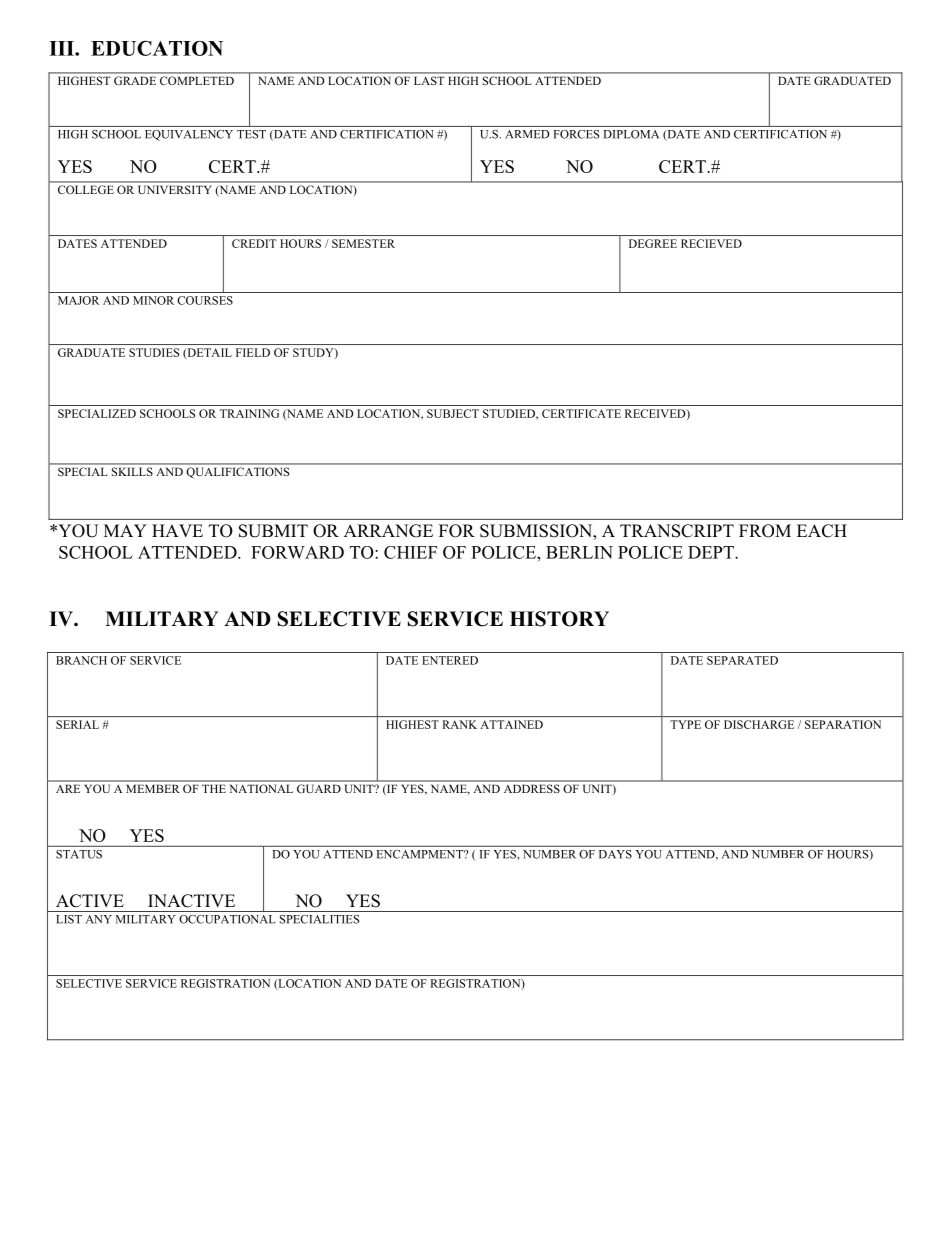 This screenshot has width=952, height=1233. I want to click on FROM, so click(765, 531).
